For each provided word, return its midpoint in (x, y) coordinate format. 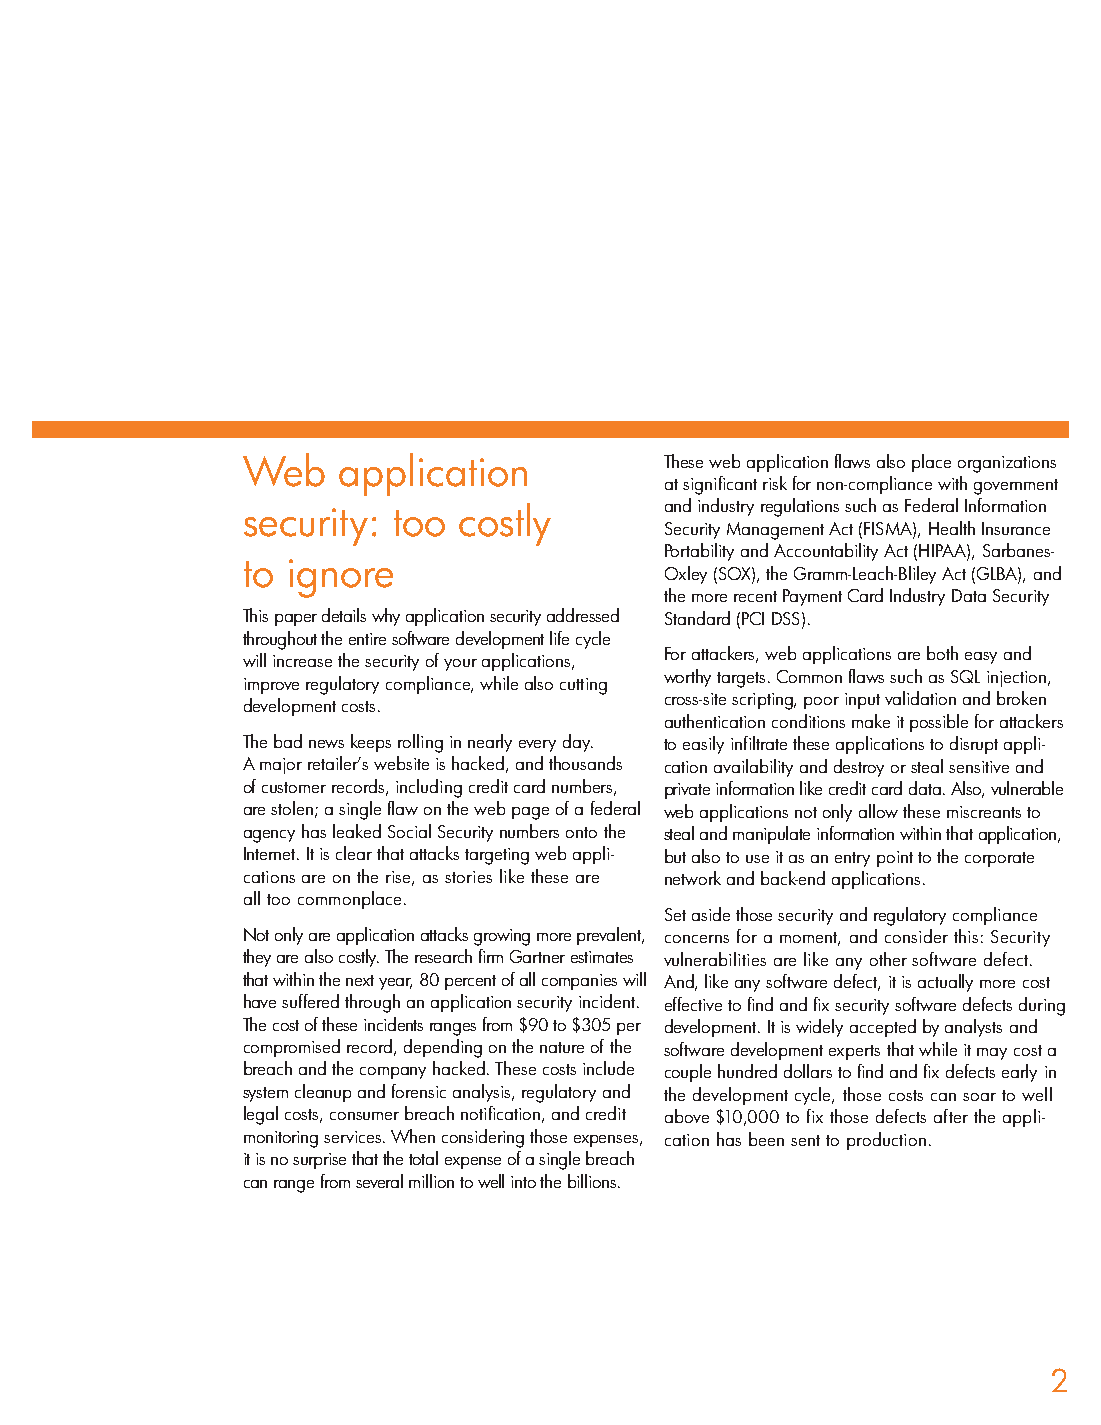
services (352, 1137)
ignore (341, 578)
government (1016, 487)
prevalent (610, 936)
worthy (687, 678)
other (888, 959)
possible (939, 723)
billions (592, 1181)
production (886, 1141)
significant (720, 485)
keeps (371, 743)
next (360, 980)
